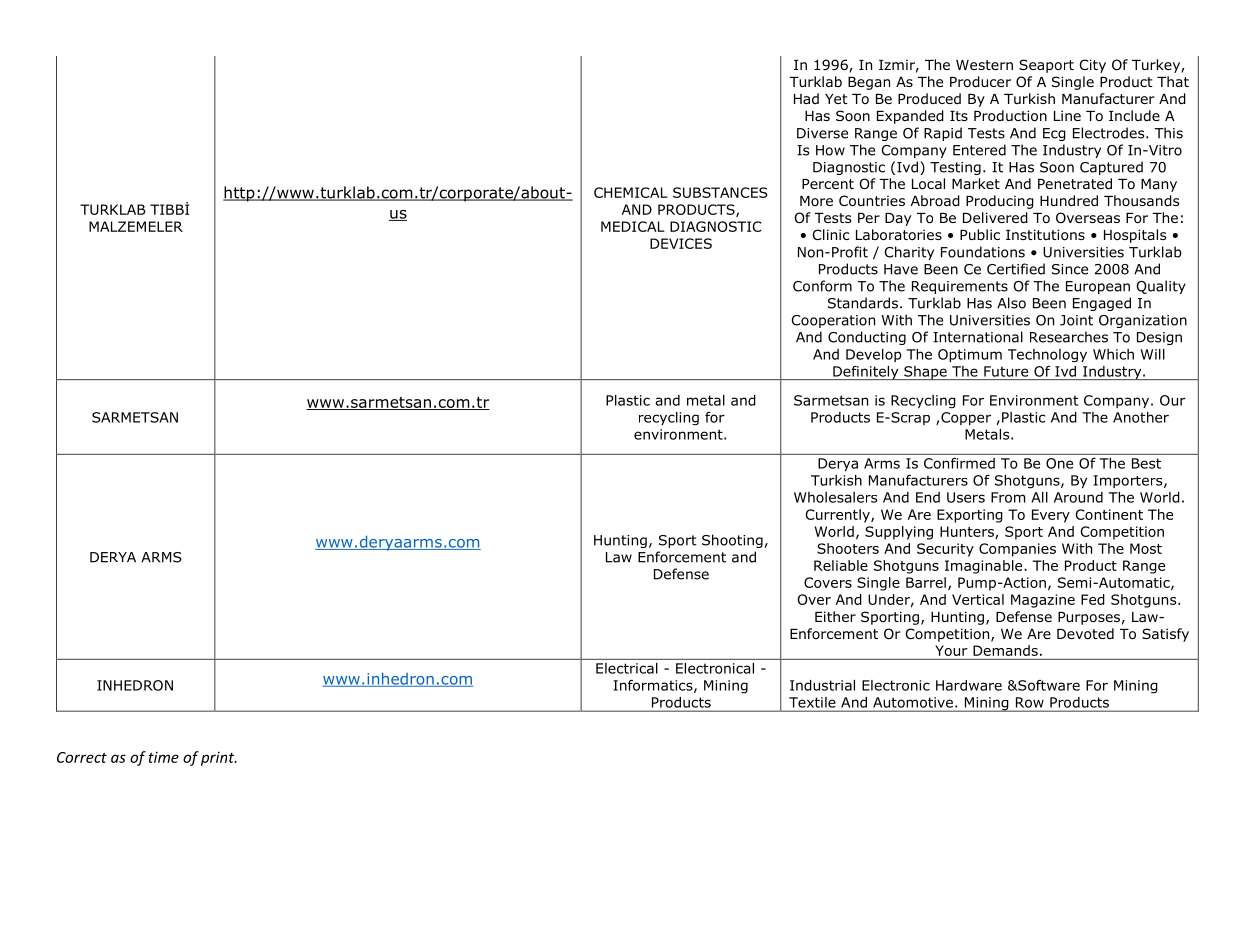  Describe the element at coordinates (219, 759) in the screenshot. I see `print` at that location.
